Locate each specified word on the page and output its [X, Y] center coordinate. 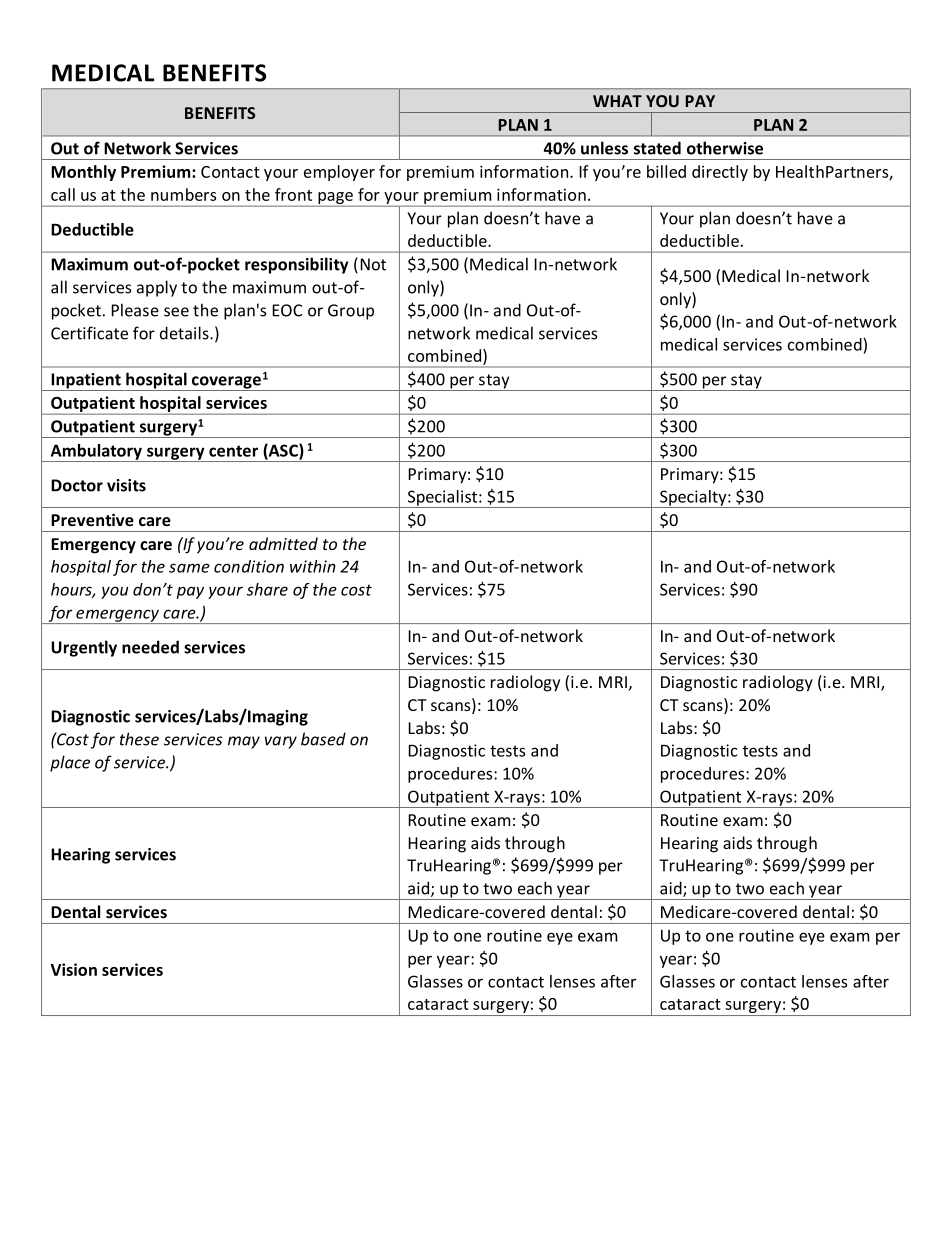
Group [351, 312]
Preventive [92, 519]
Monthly [83, 173]
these [139, 739]
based [323, 739]
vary [281, 742]
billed [666, 171]
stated [657, 148]
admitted [283, 543]
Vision [74, 969]
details [185, 333]
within [313, 566]
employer [339, 173]
